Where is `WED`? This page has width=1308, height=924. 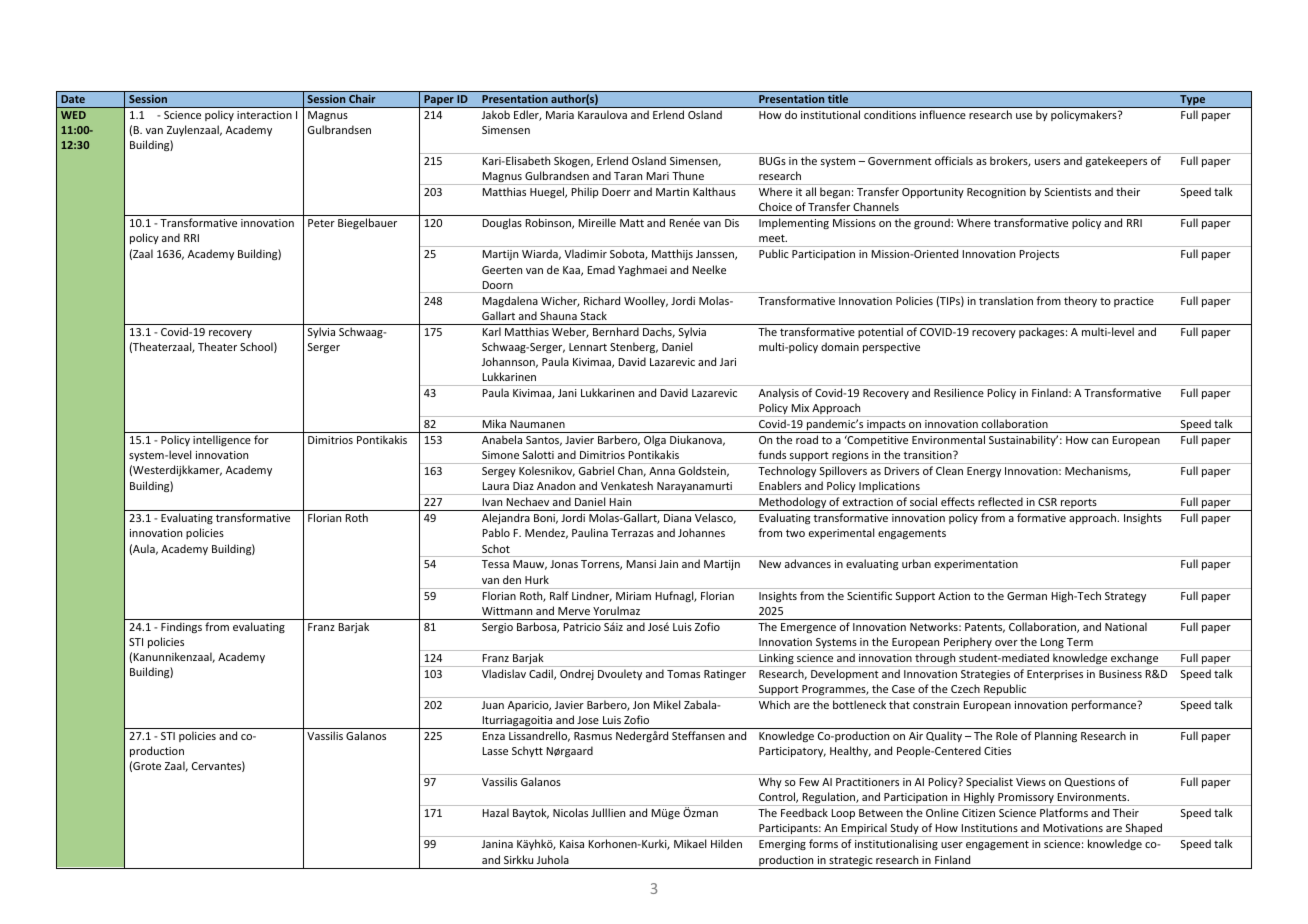 WED is located at coordinates (73, 115).
